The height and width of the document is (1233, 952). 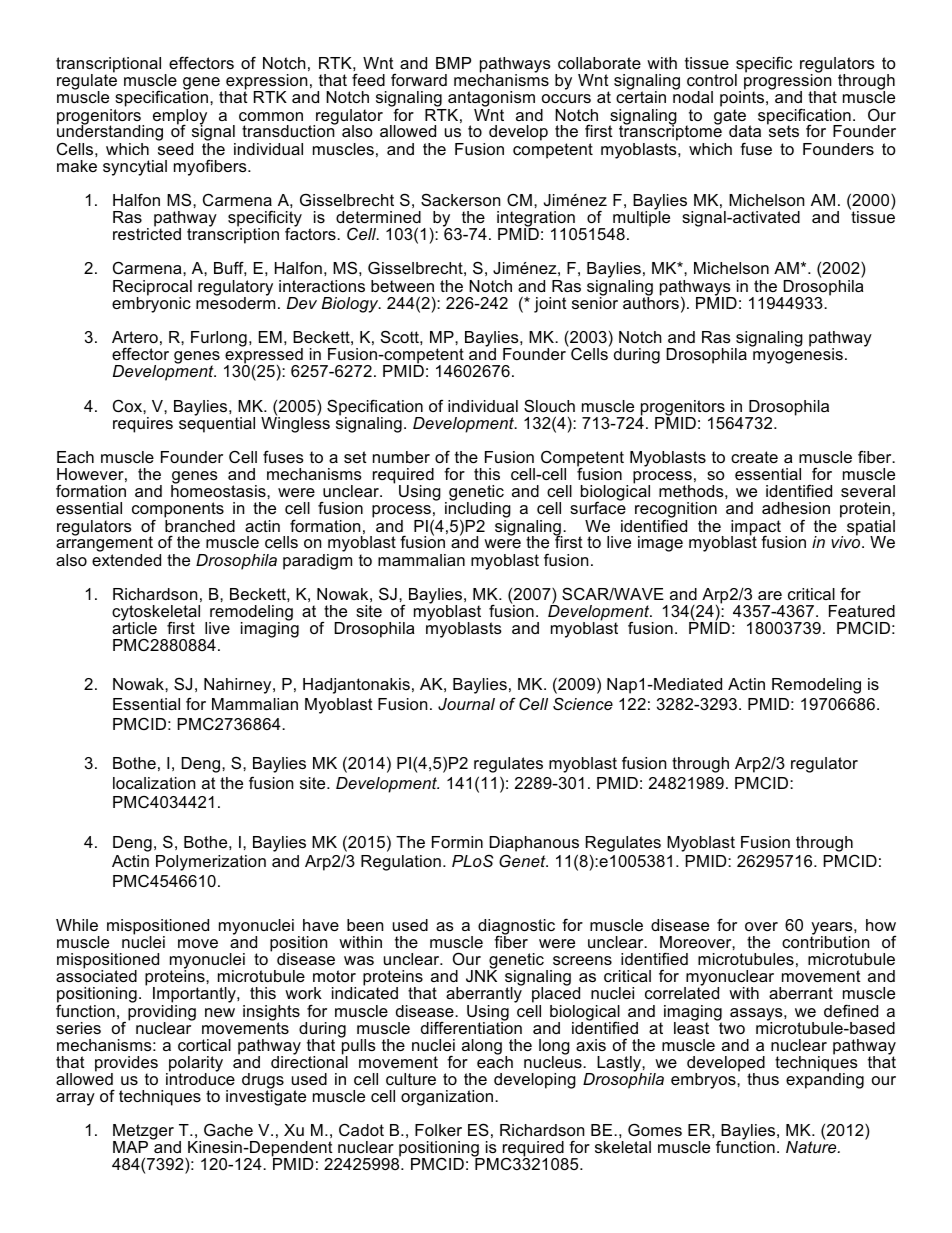 What do you see at coordinates (770, 595) in the document?
I see `are` at bounding box center [770, 595].
